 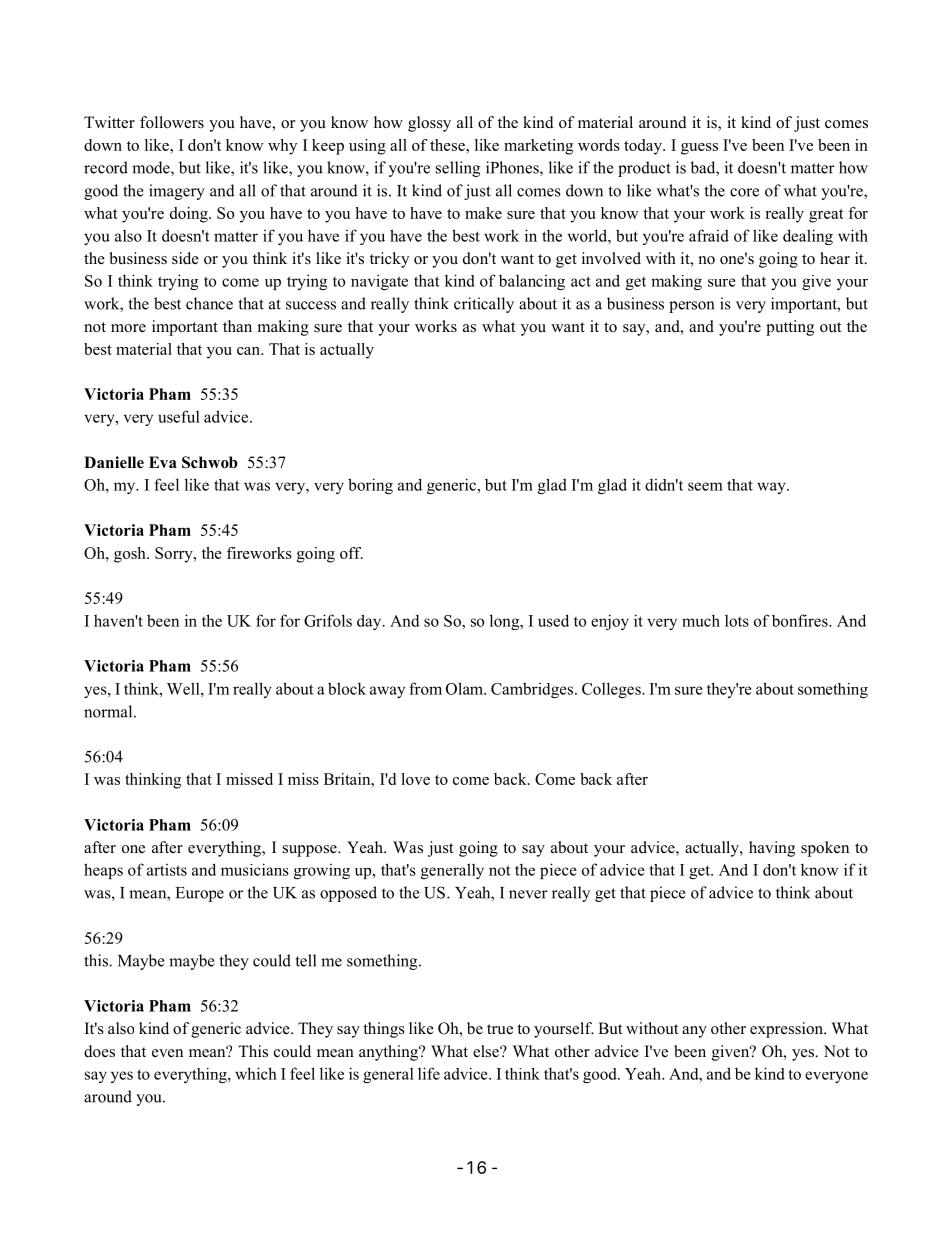 What do you see at coordinates (167, 1053) in the screenshot?
I see `even` at bounding box center [167, 1053].
